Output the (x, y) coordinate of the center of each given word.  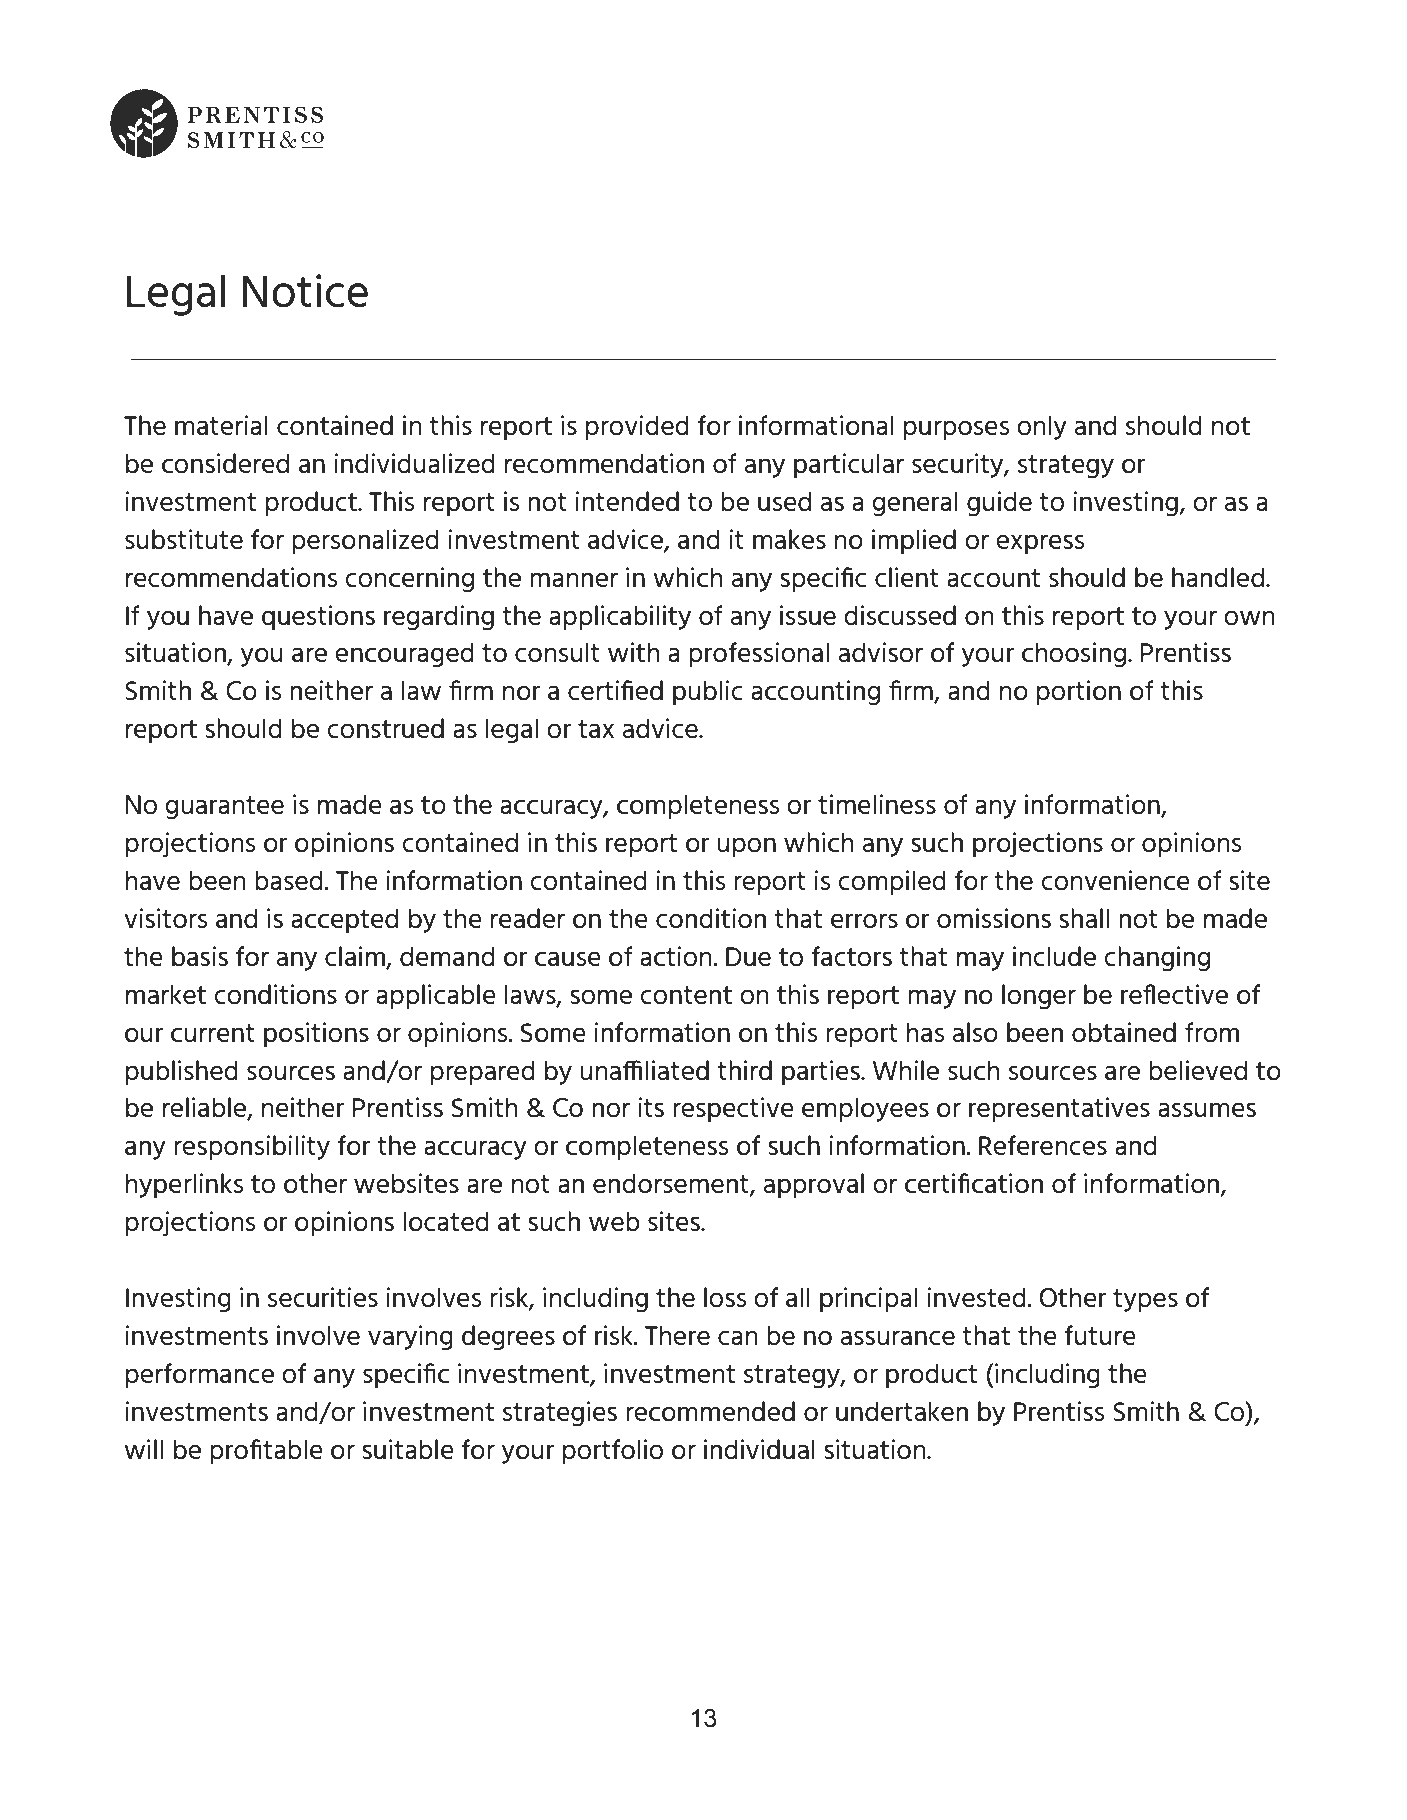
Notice (305, 291)
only (1042, 427)
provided (637, 427)
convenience (1115, 880)
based (289, 880)
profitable (266, 1452)
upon (746, 847)
